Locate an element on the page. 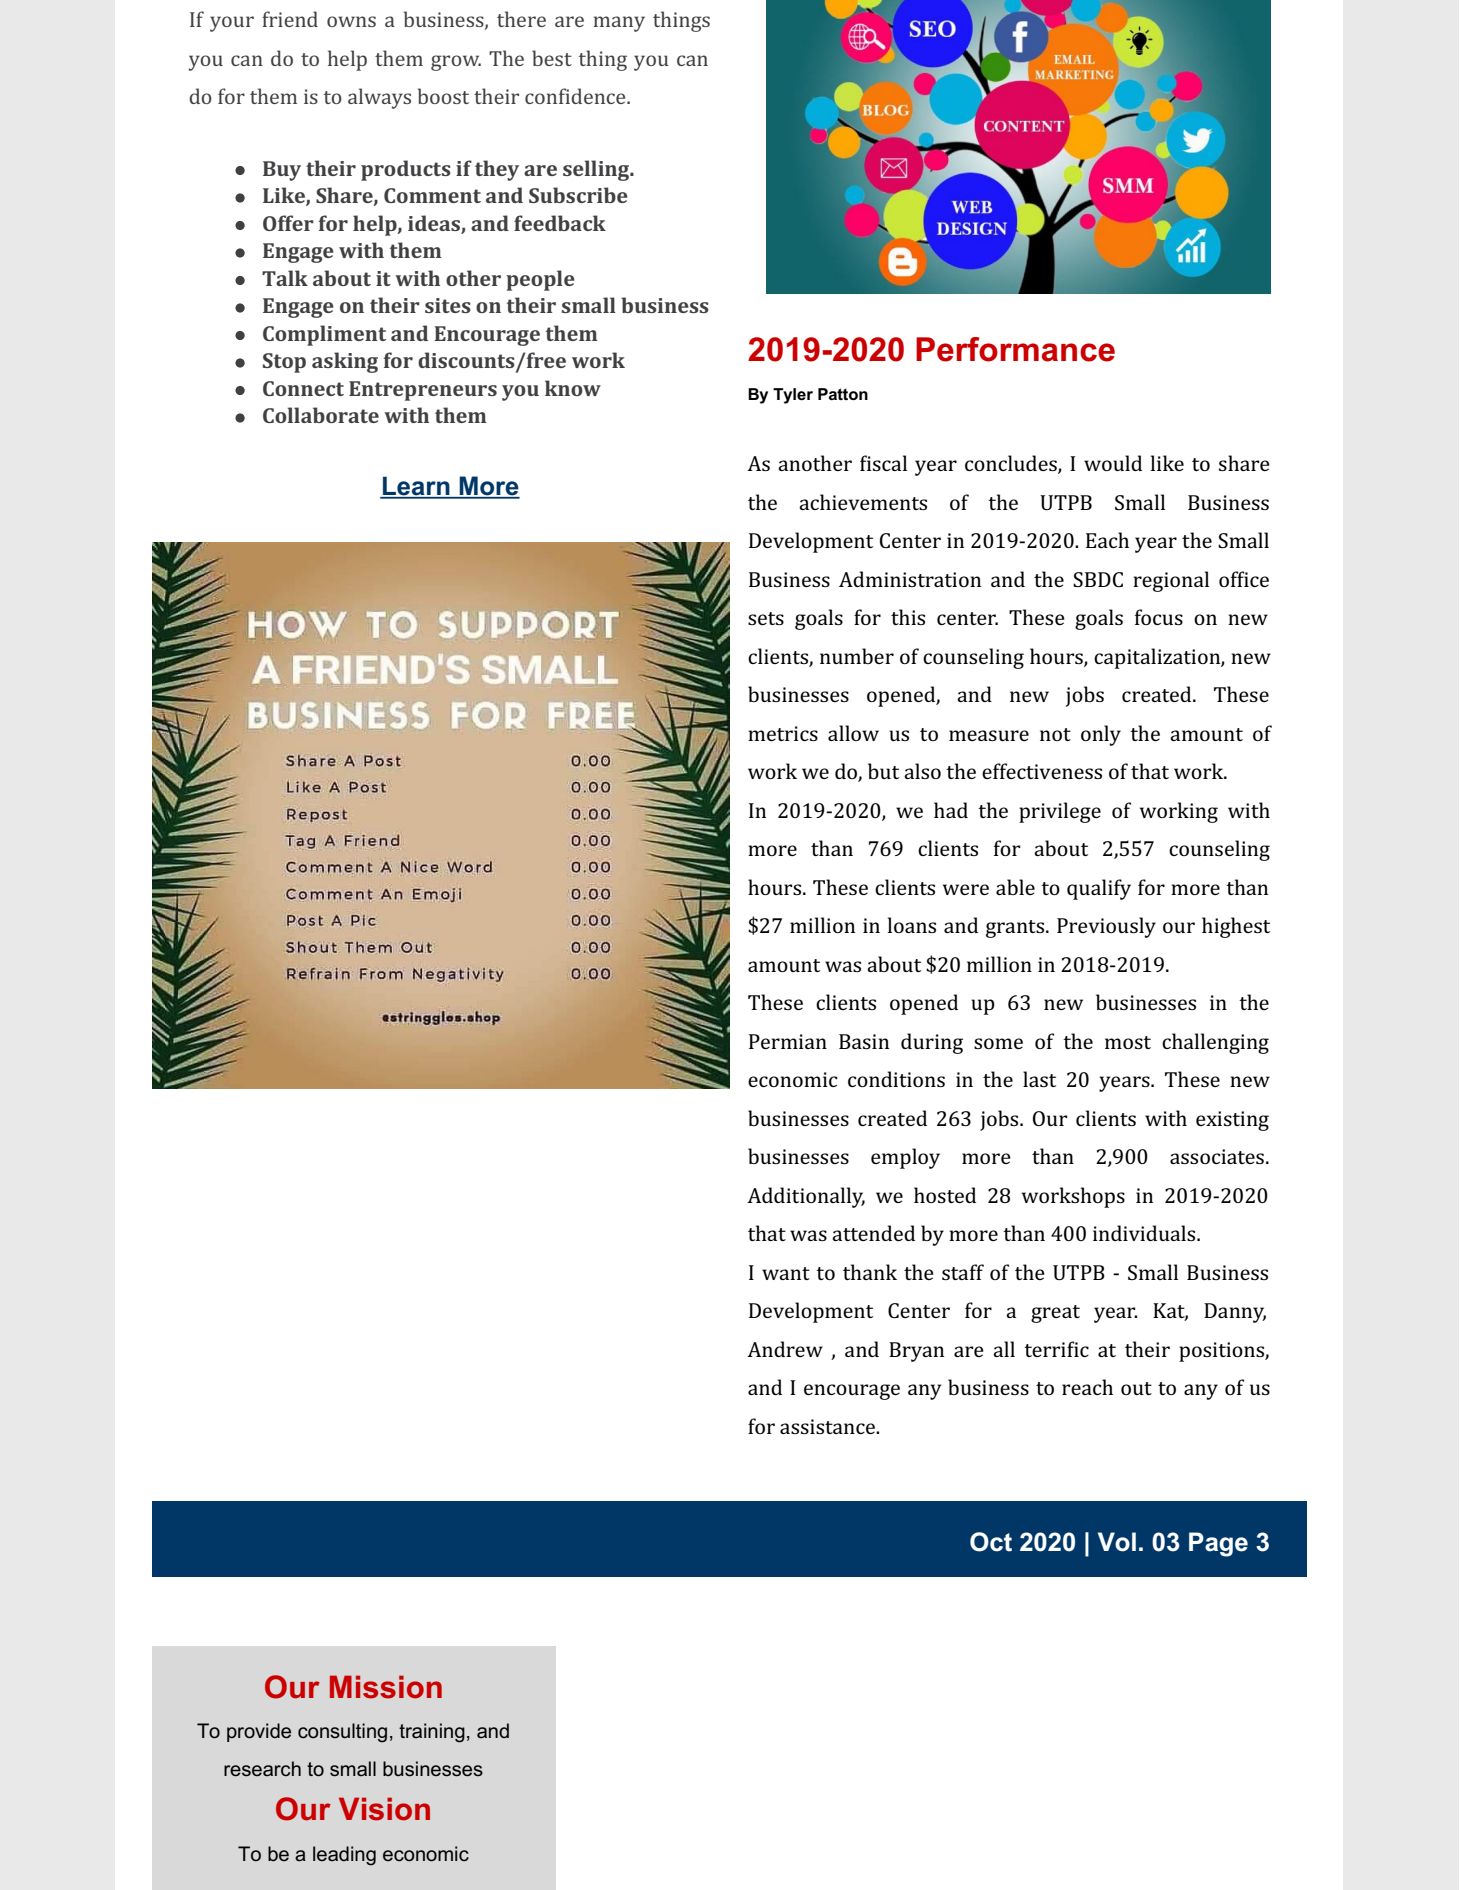 Image resolution: width=1460 pixels, height=1890 pixels. always is located at coordinates (379, 98).
